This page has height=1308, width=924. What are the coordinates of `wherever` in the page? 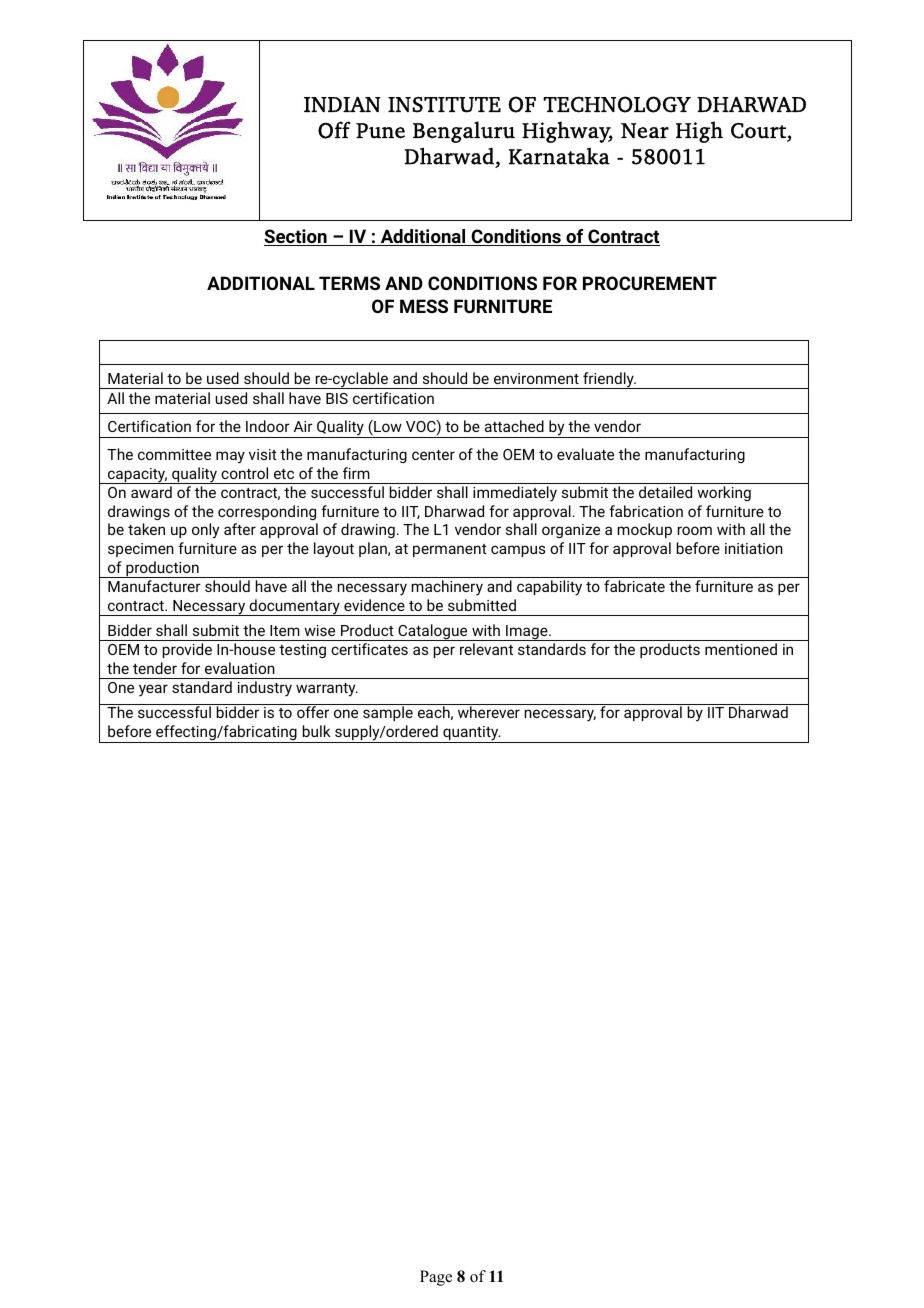 It's located at (489, 712).
